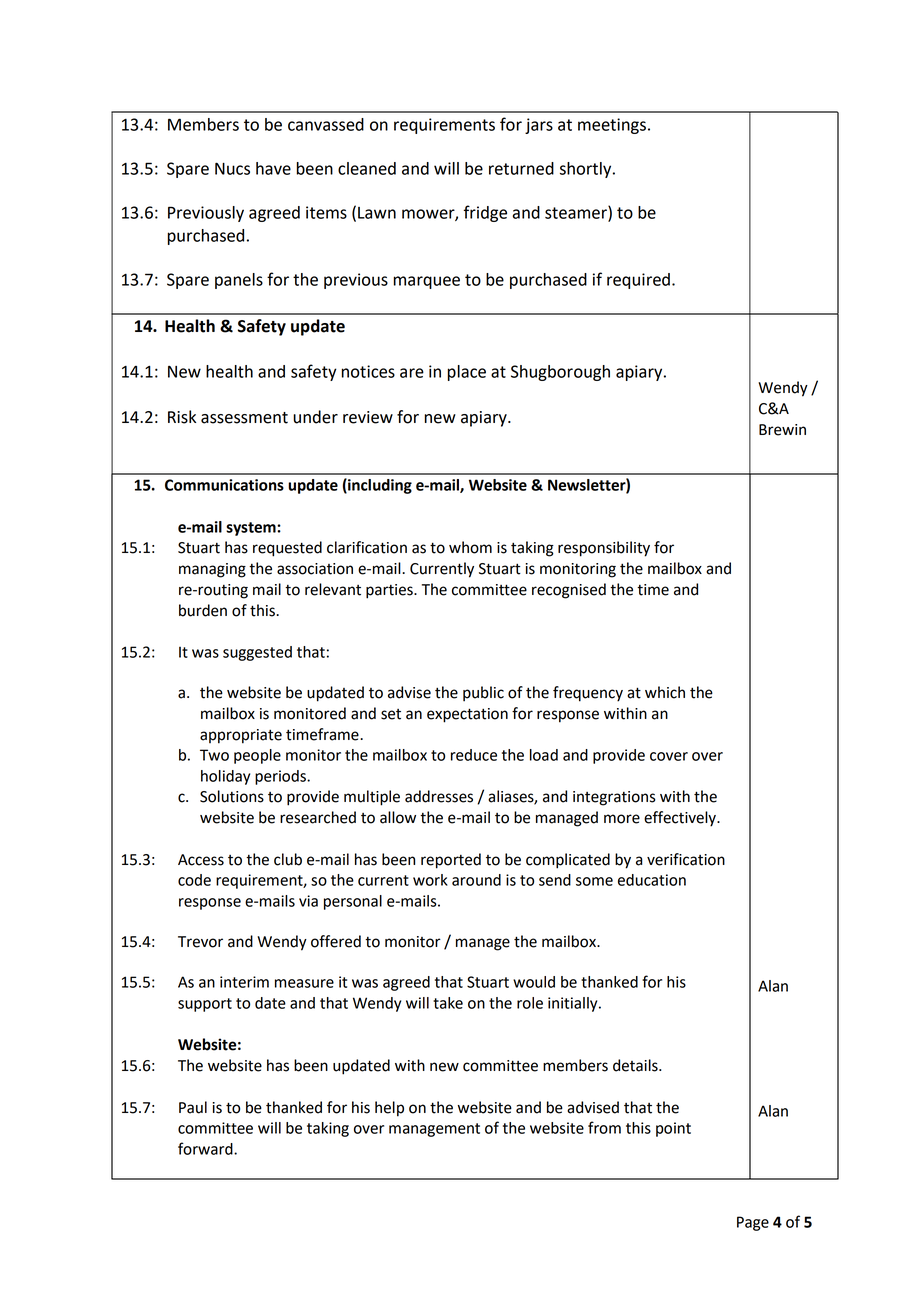 The height and width of the document is (1308, 924). I want to click on meetings, so click(612, 126).
